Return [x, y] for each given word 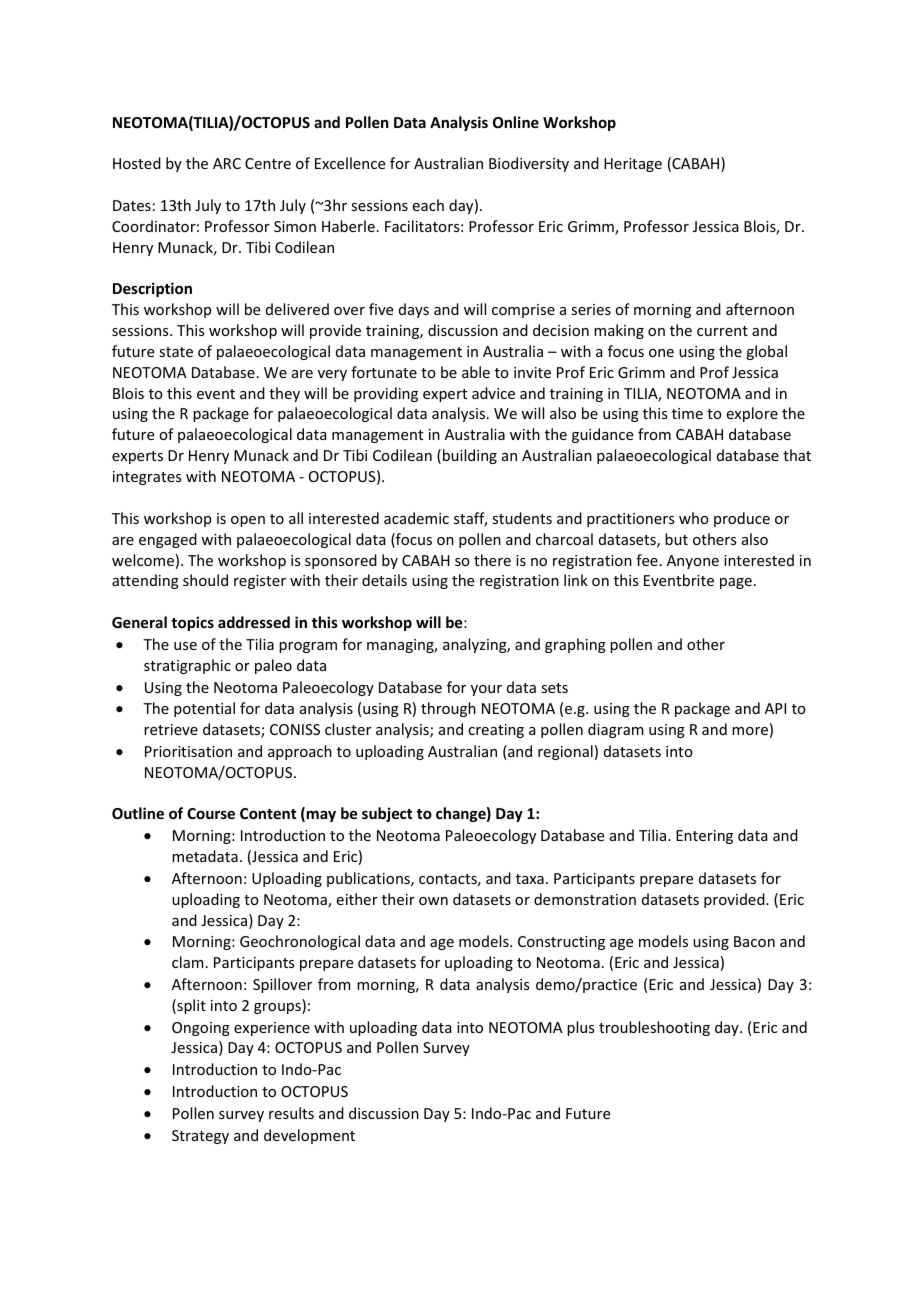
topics [192, 623]
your [486, 690]
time [687, 413]
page [736, 583]
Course [211, 813]
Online [516, 122]
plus [580, 1028]
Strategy [200, 1137]
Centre [268, 163]
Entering [704, 837]
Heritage [633, 165]
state [176, 352]
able [476, 372]
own [433, 901]
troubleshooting [654, 1028]
